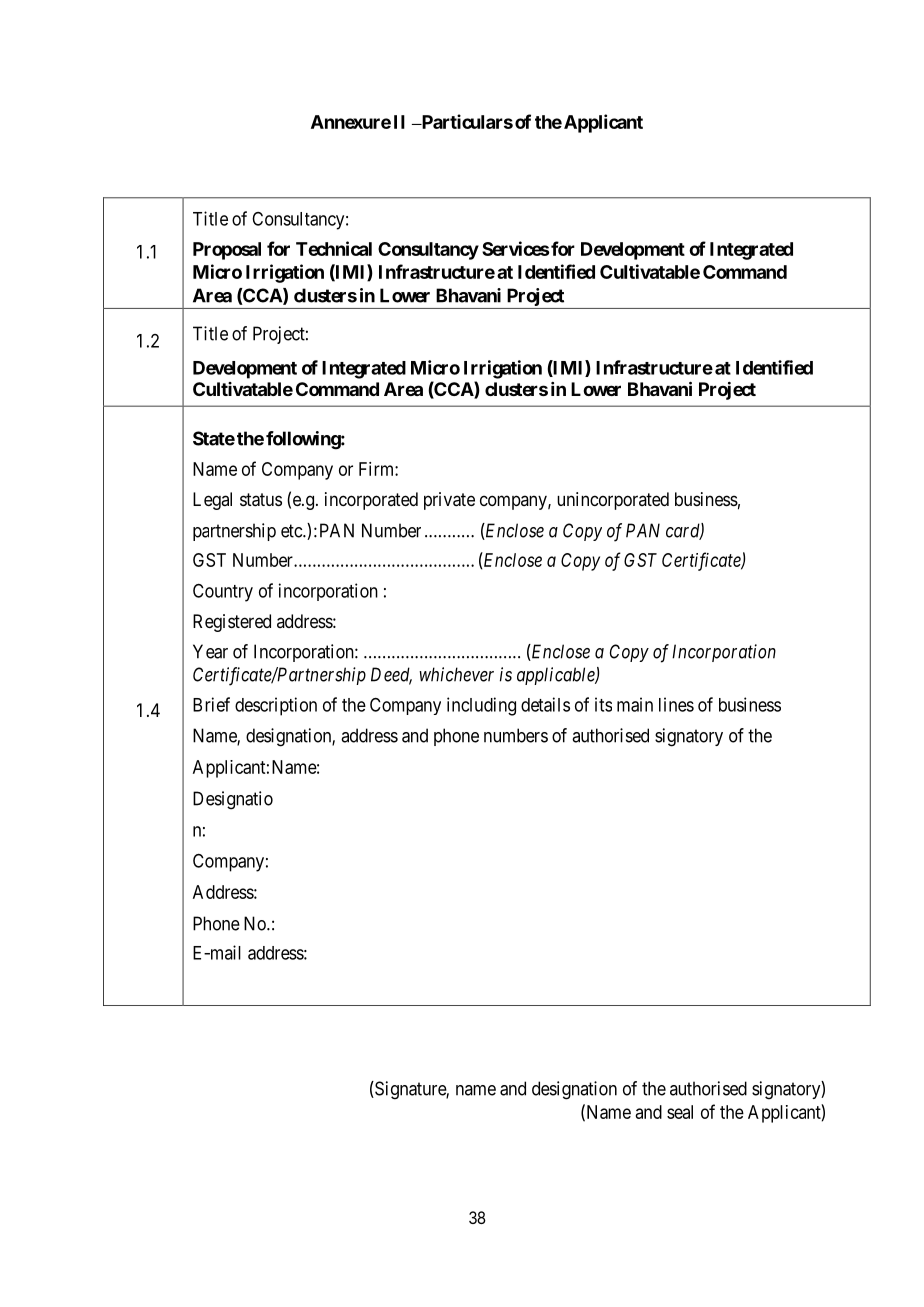 This screenshot has height=1307, width=924. I want to click on Proposal, so click(227, 251).
